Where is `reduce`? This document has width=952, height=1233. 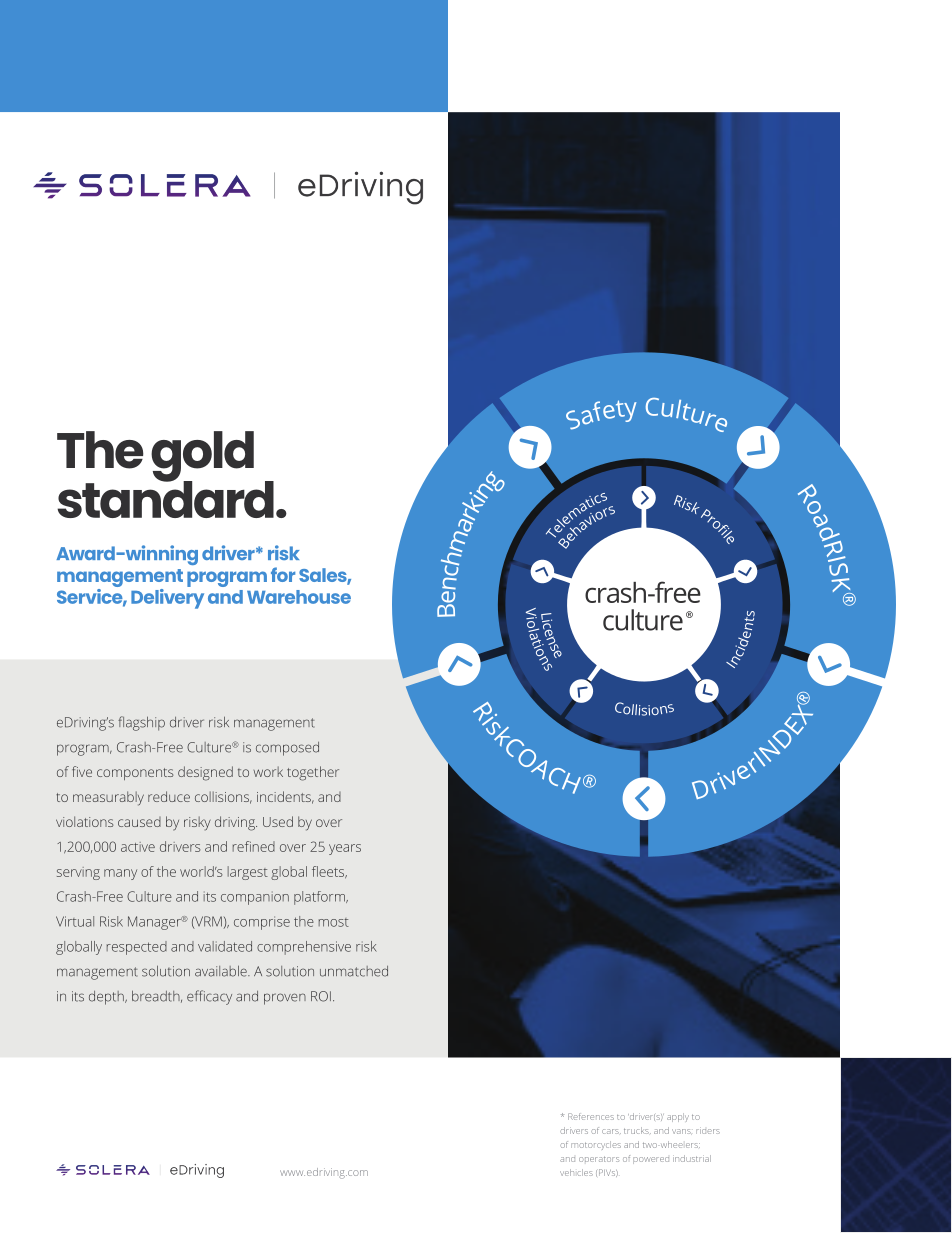 reduce is located at coordinates (169, 796).
